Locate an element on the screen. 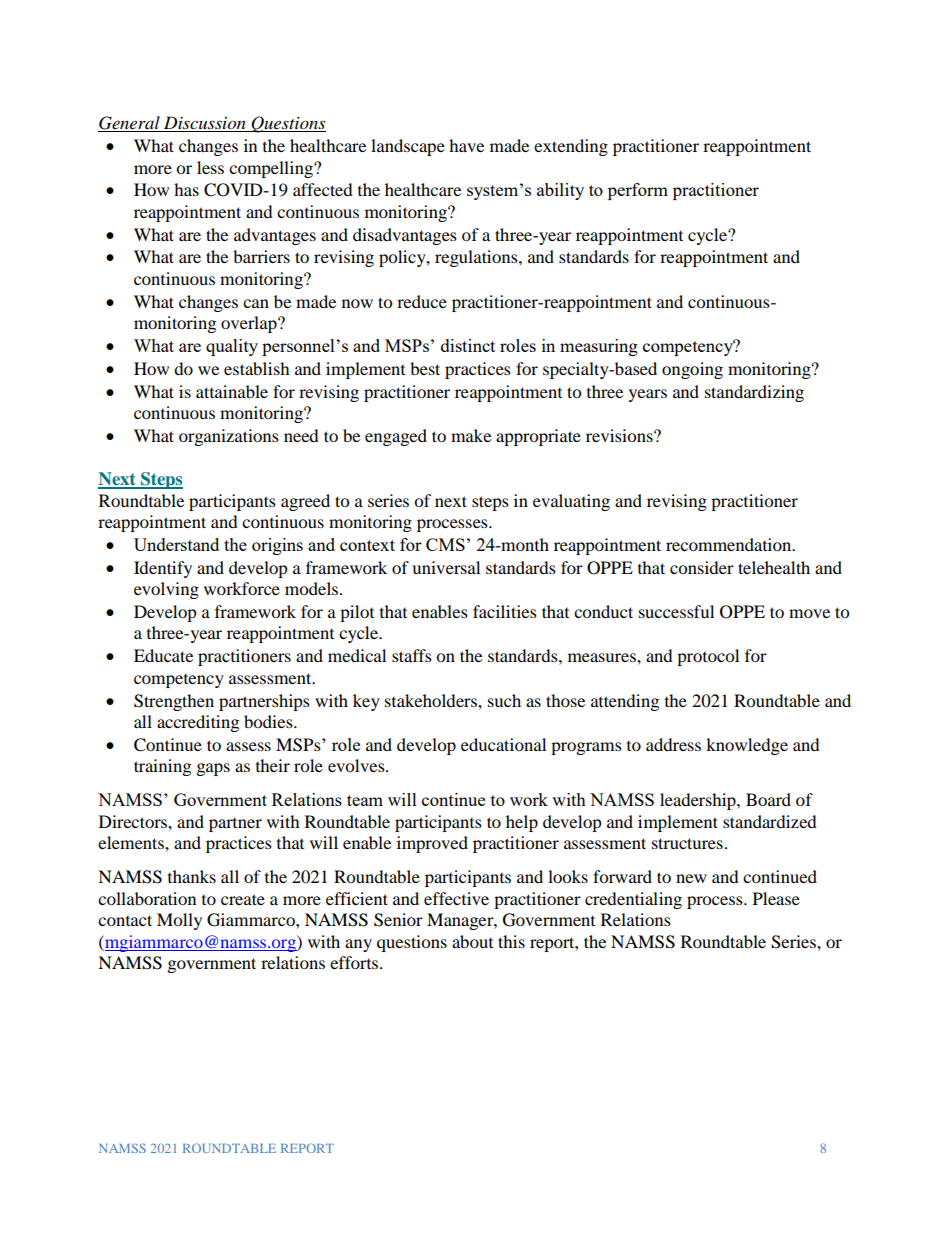  about is located at coordinates (472, 941).
